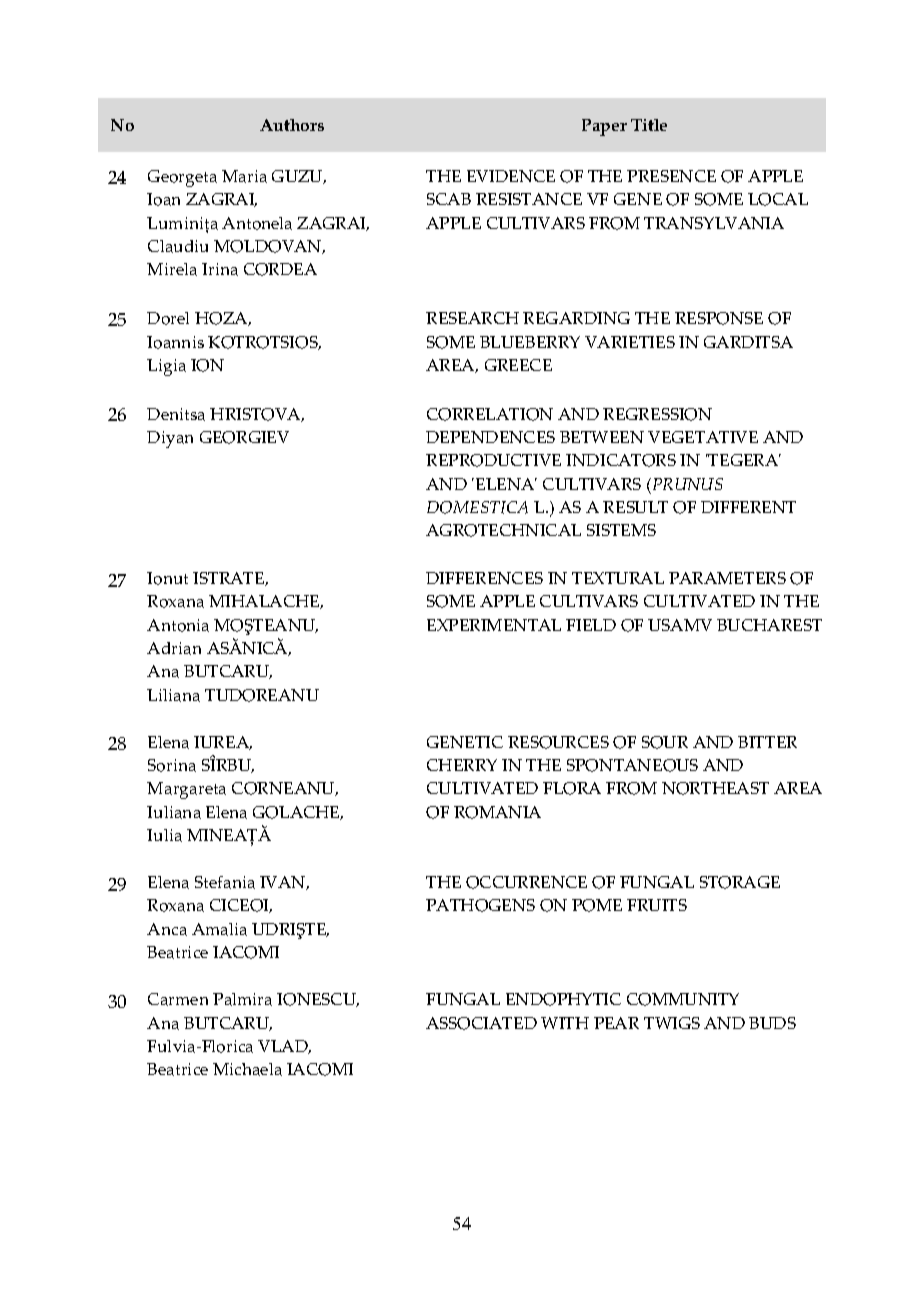 This document has height=1305, width=924. I want to click on Liliana, so click(173, 695).
